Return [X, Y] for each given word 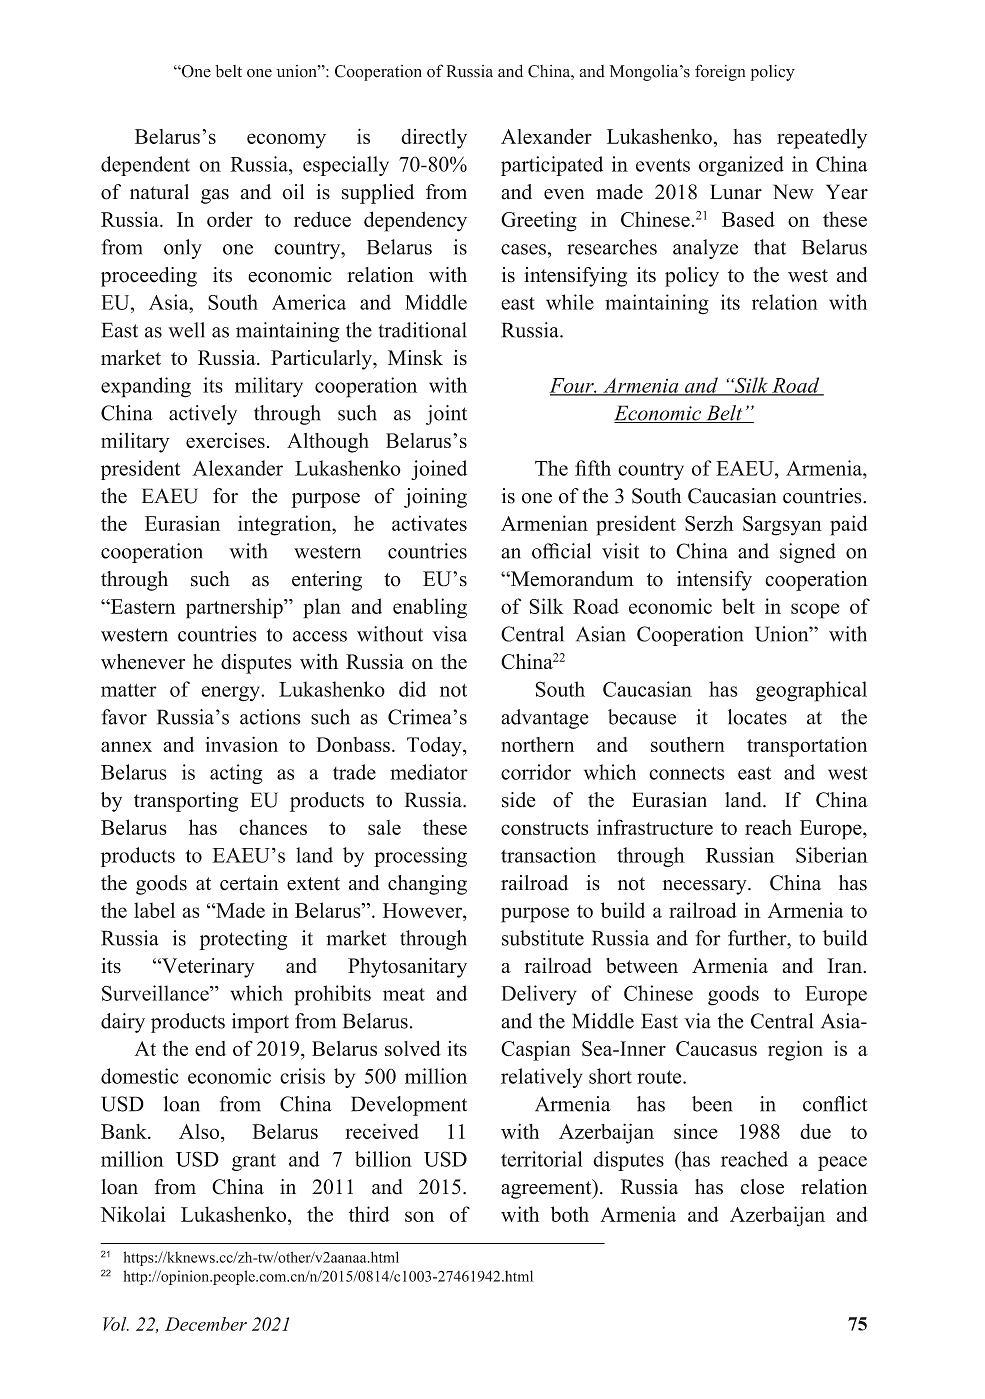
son [419, 1216]
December [206, 1324]
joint [446, 415]
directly [434, 139]
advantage [545, 719]
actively [203, 415]
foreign [720, 72]
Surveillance [156, 993]
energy [232, 694]
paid [848, 525]
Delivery [539, 995]
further [758, 938]
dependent [145, 166]
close [762, 1187]
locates [757, 717]
